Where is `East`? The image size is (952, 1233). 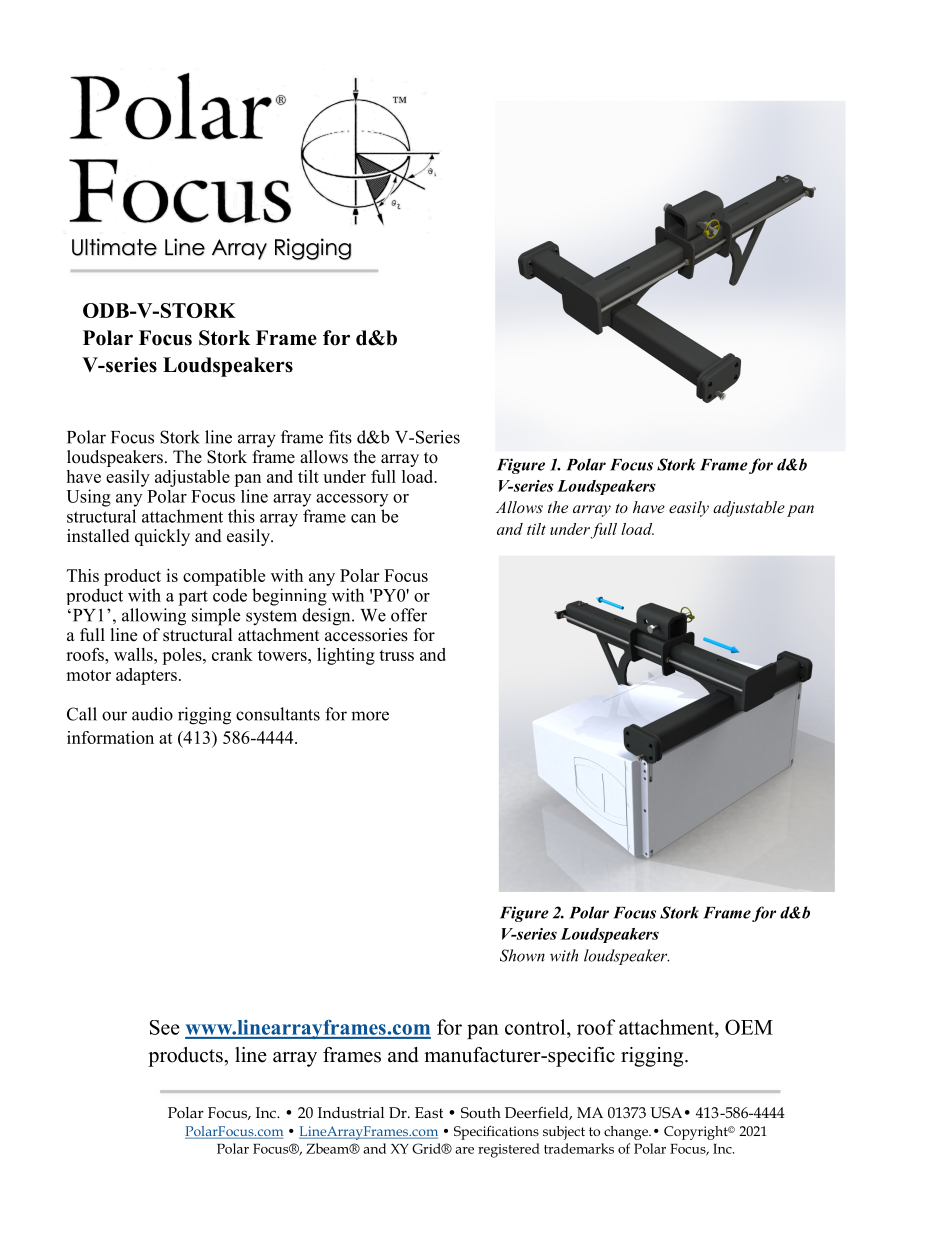
East is located at coordinates (429, 1112).
